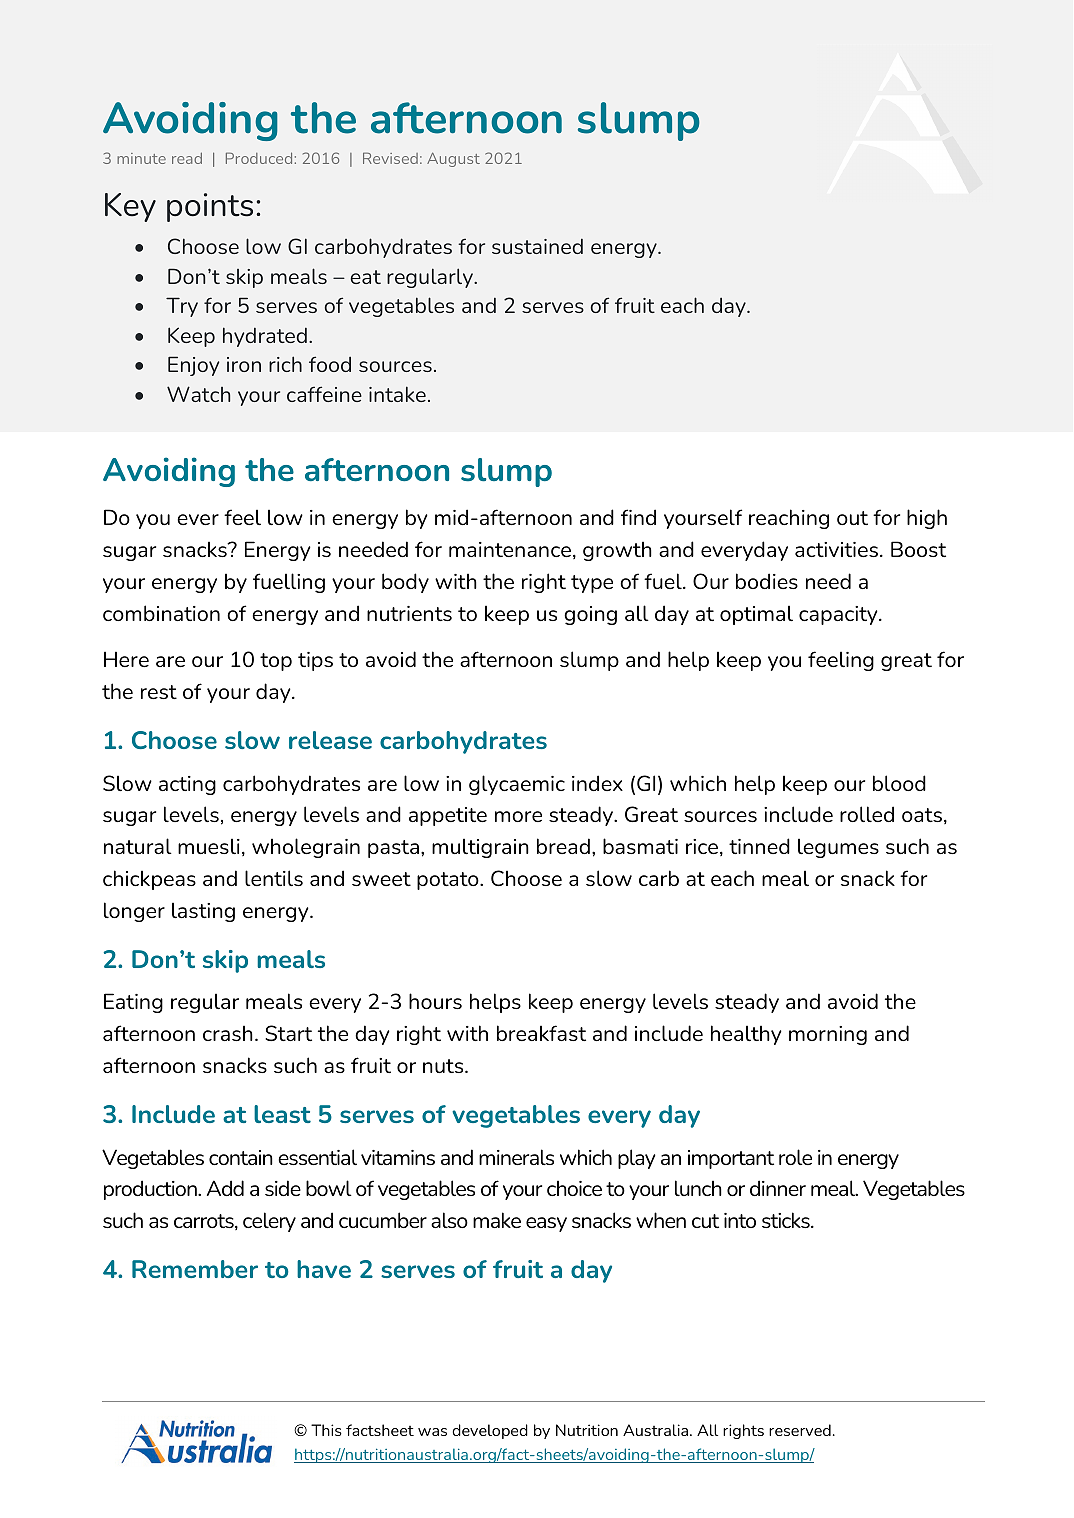  I want to click on morning, so click(828, 1035).
